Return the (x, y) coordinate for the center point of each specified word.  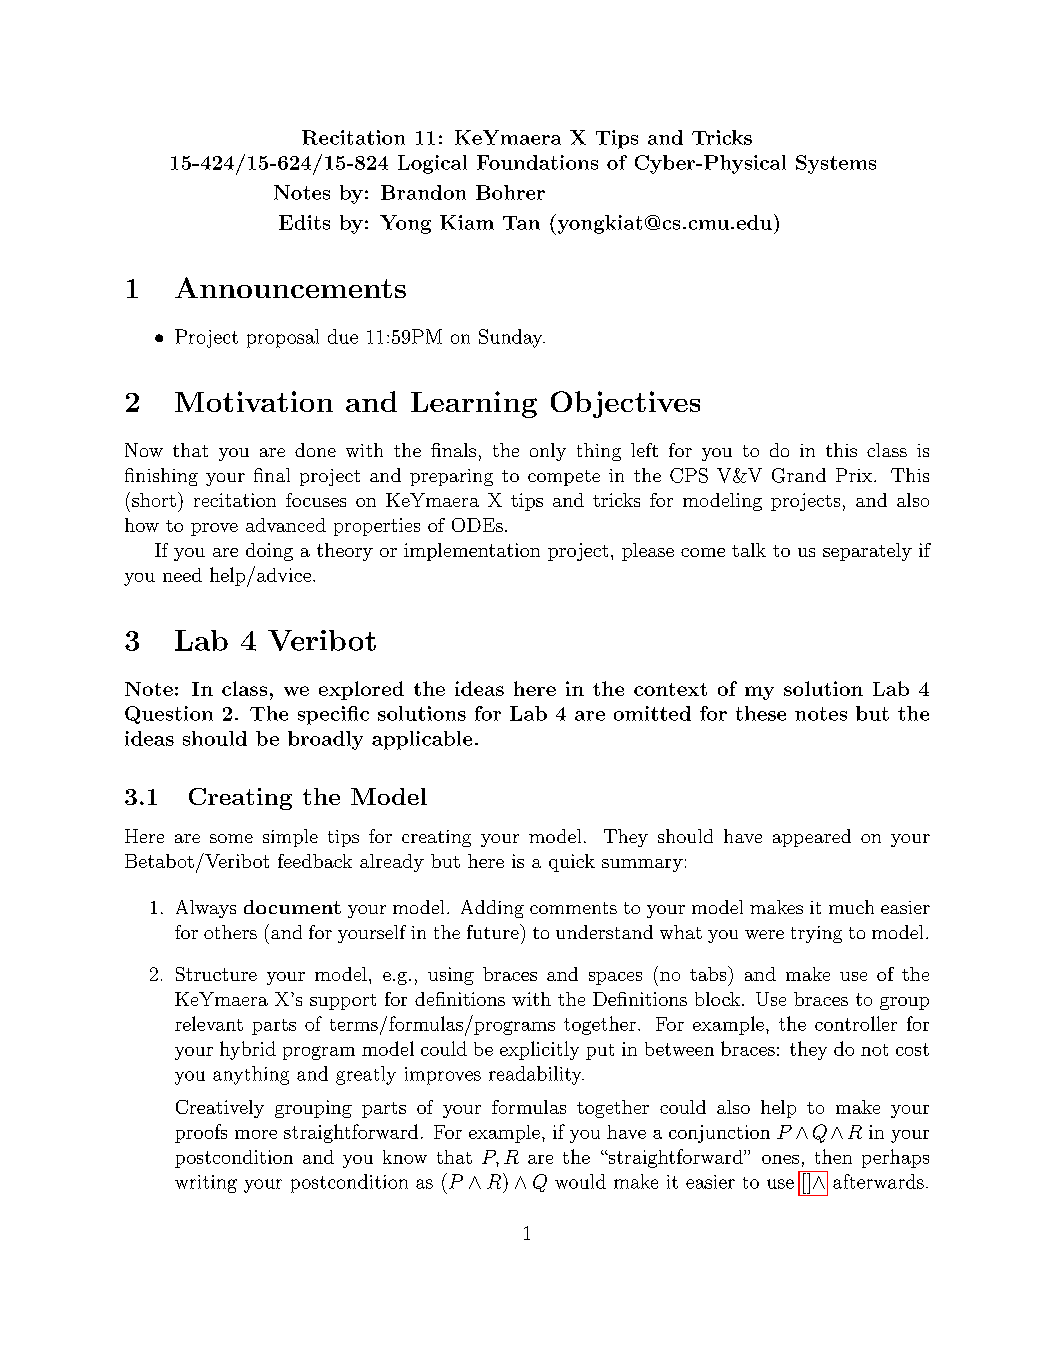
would (580, 1181)
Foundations (537, 162)
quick (572, 863)
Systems (836, 164)
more (256, 1134)
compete (564, 478)
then (833, 1156)
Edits (304, 222)
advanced (286, 525)
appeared (812, 838)
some (231, 838)
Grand (799, 475)
